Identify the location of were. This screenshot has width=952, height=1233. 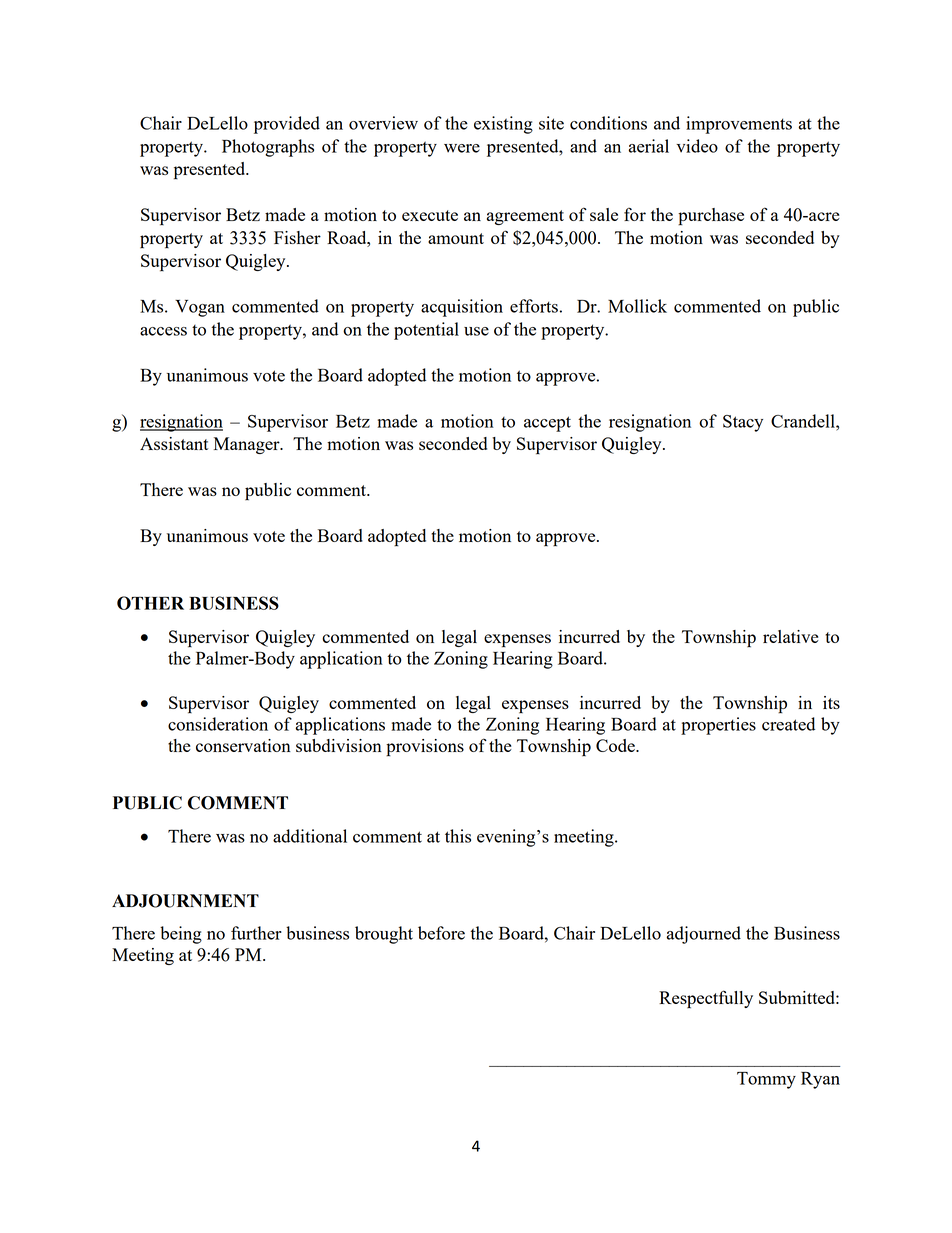
(462, 148).
